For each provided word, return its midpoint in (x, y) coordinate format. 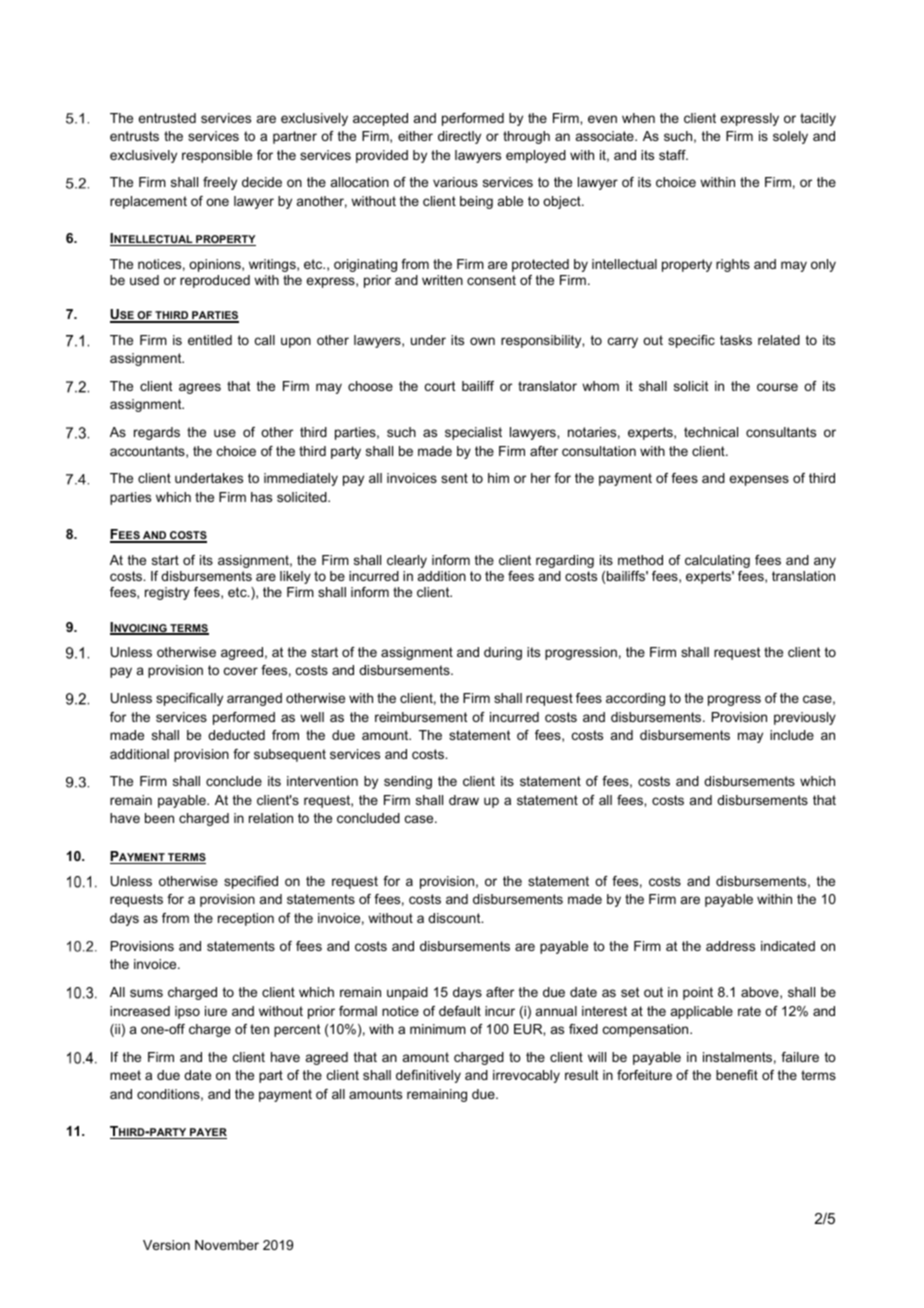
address (730, 946)
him (498, 478)
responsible (217, 156)
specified (251, 882)
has (261, 497)
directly (459, 137)
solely (790, 137)
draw (464, 800)
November (227, 1245)
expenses (759, 480)
